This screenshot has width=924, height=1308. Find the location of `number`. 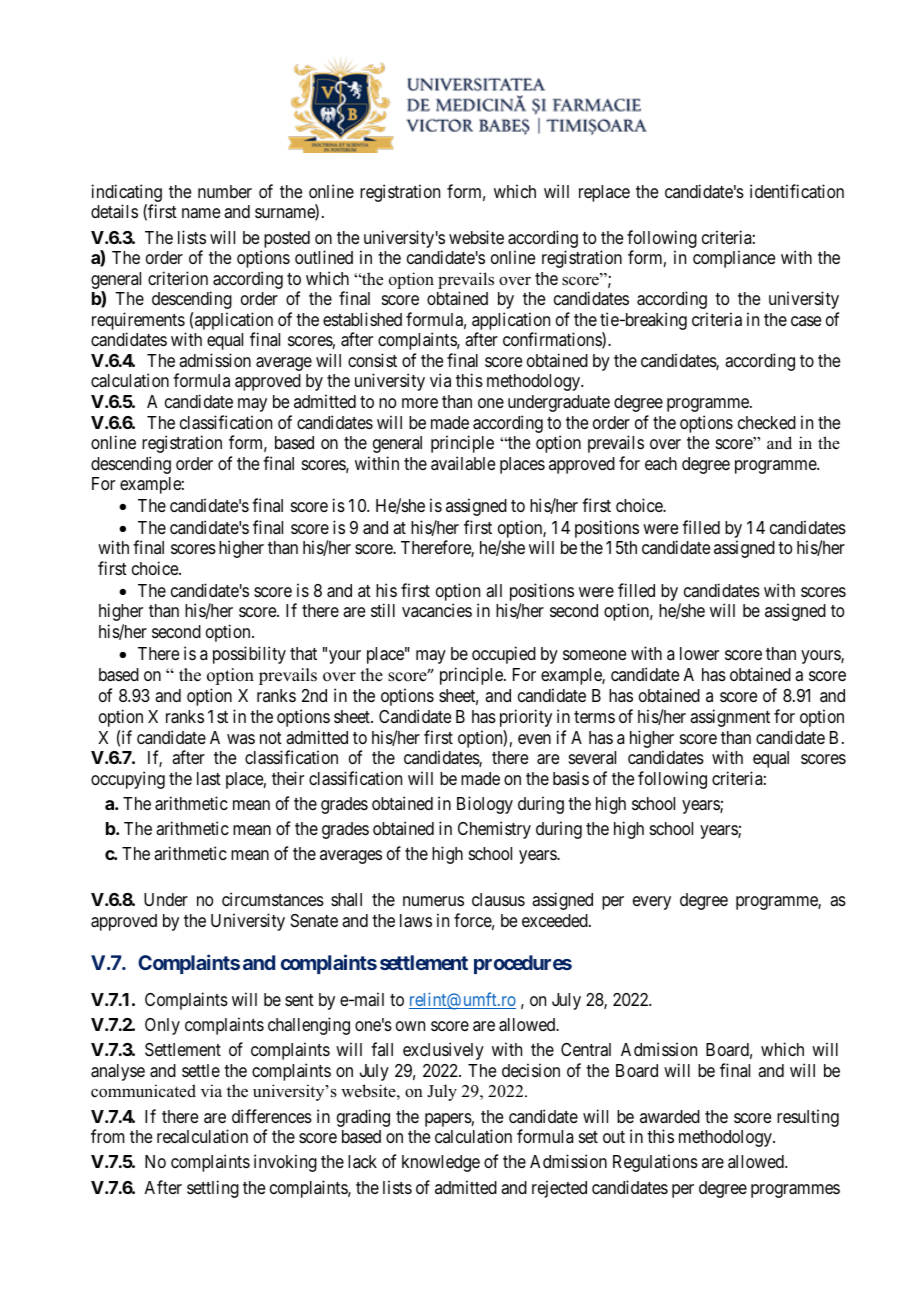

number is located at coordinates (225, 191).
